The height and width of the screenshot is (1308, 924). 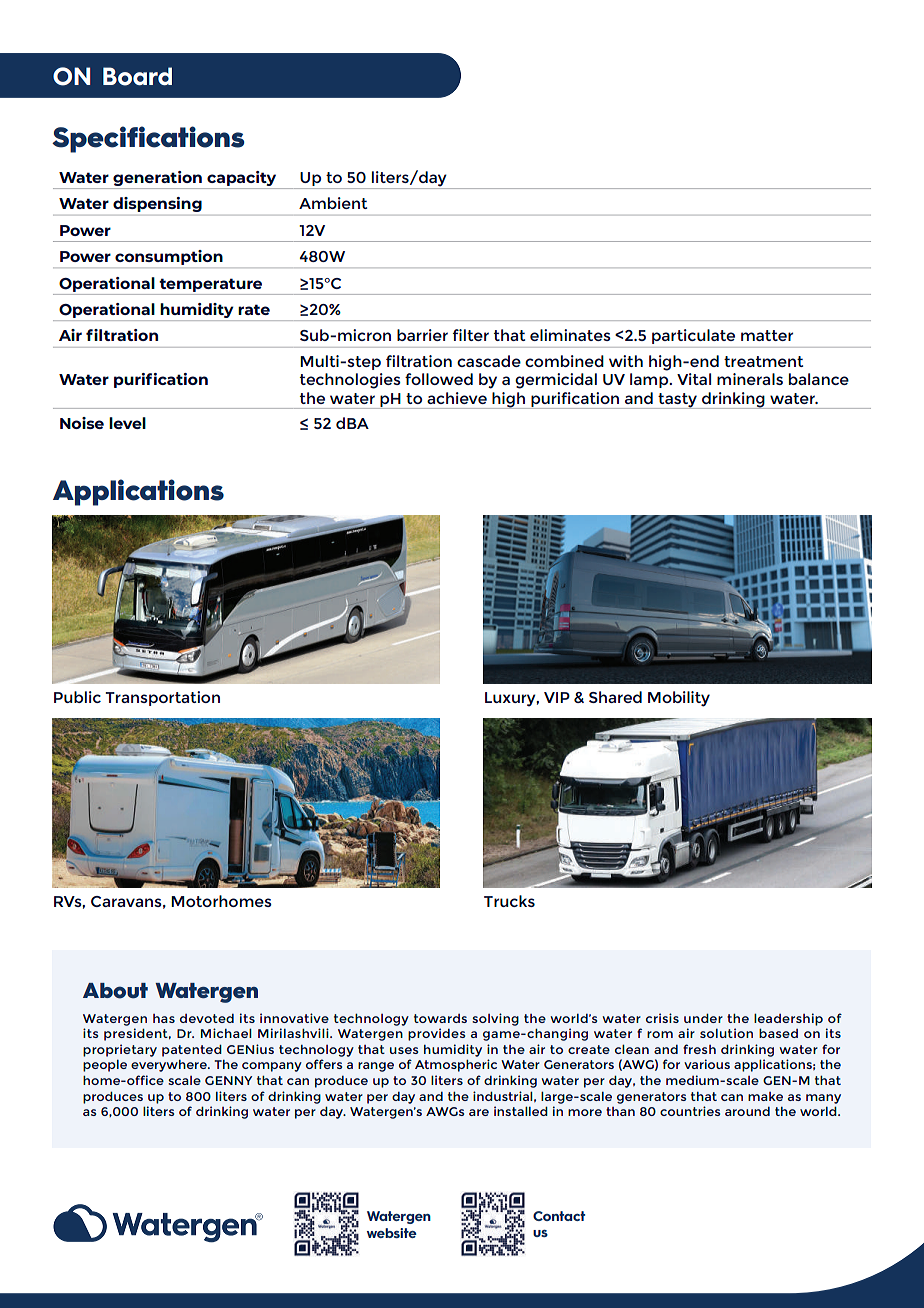 What do you see at coordinates (333, 203) in the screenshot?
I see `Ambient` at bounding box center [333, 203].
